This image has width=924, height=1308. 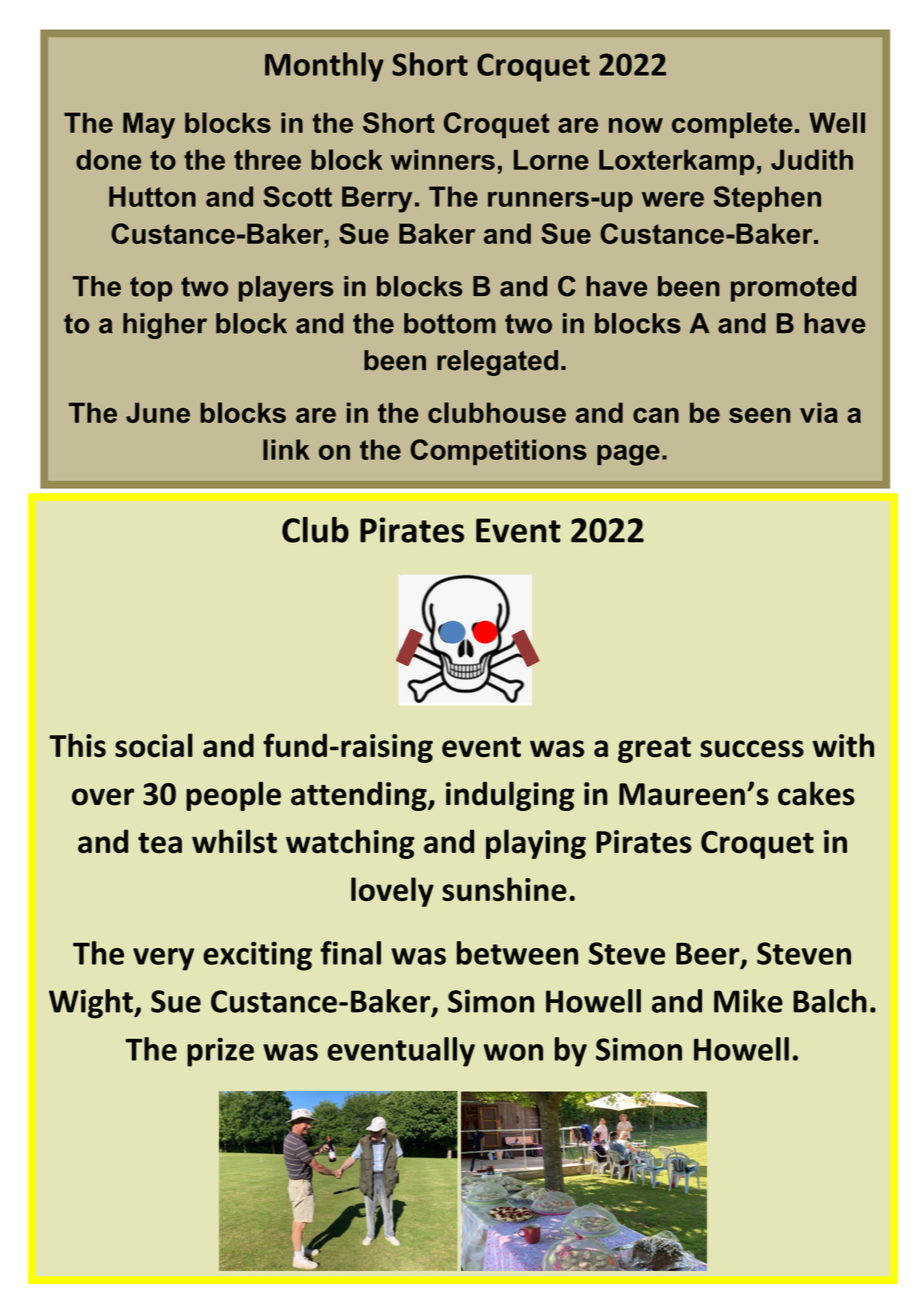 I want to click on May, so click(x=149, y=125).
